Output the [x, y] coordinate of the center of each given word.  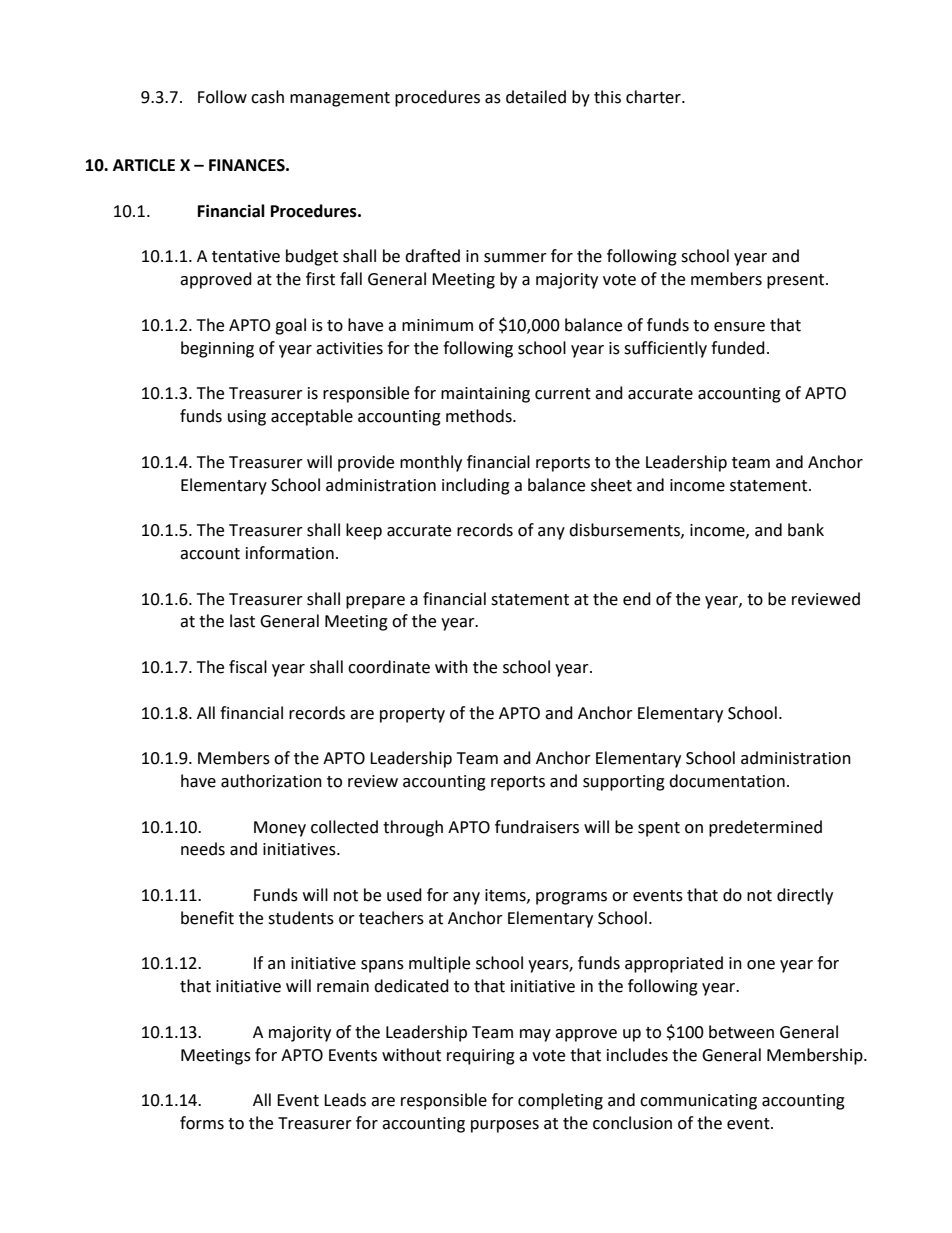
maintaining [485, 395]
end [637, 599]
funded [738, 348]
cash [267, 97]
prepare [375, 602]
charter [654, 97]
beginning [217, 349]
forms [202, 1123]
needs [203, 849]
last [242, 621]
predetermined [765, 828]
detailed [536, 97]
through [413, 828]
